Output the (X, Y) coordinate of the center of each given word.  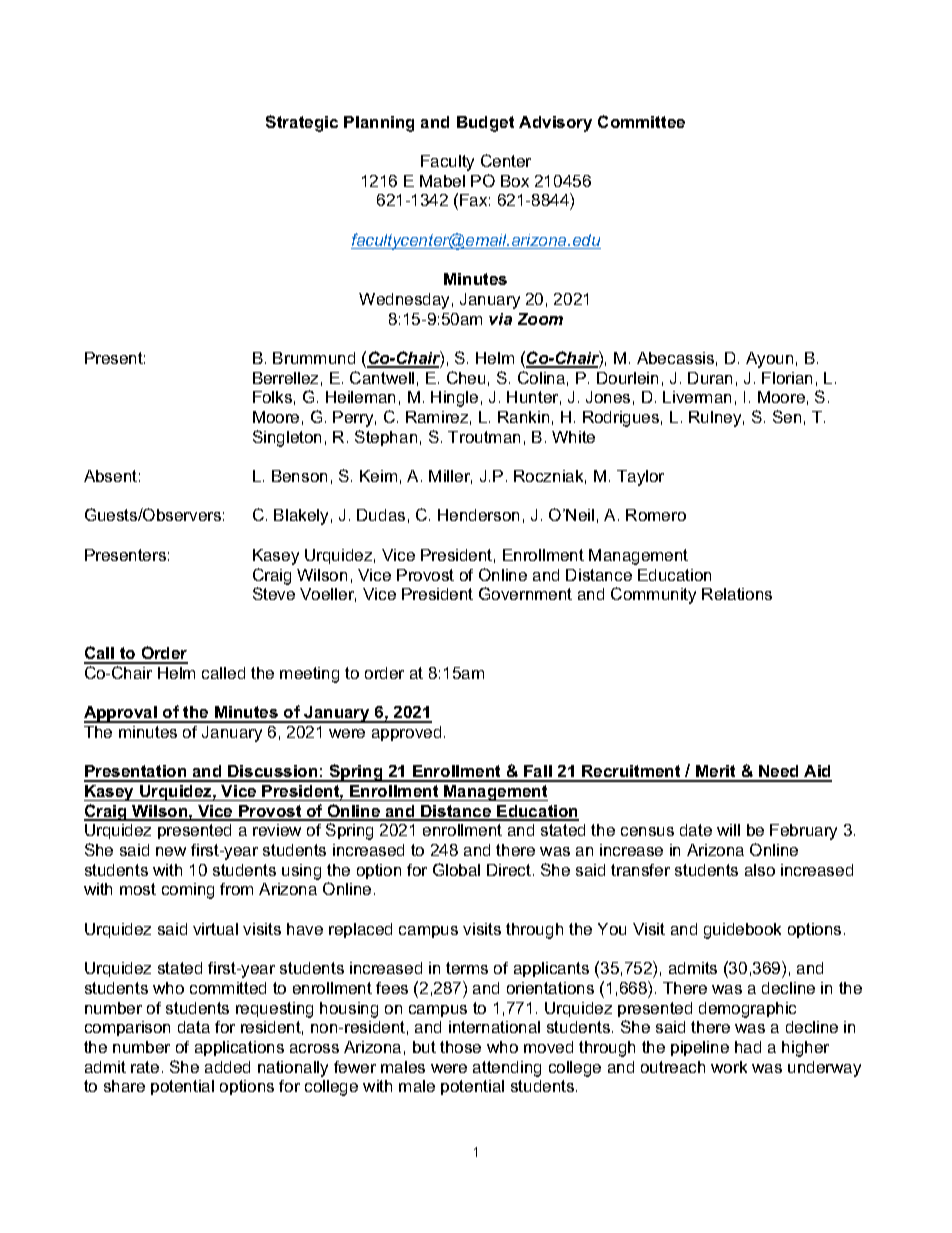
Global (456, 869)
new (171, 851)
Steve (274, 593)
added (227, 1067)
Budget (485, 124)
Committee (641, 121)
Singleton (287, 438)
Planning (379, 124)
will (728, 830)
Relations (737, 594)
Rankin (523, 417)
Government (525, 593)
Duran (710, 378)
